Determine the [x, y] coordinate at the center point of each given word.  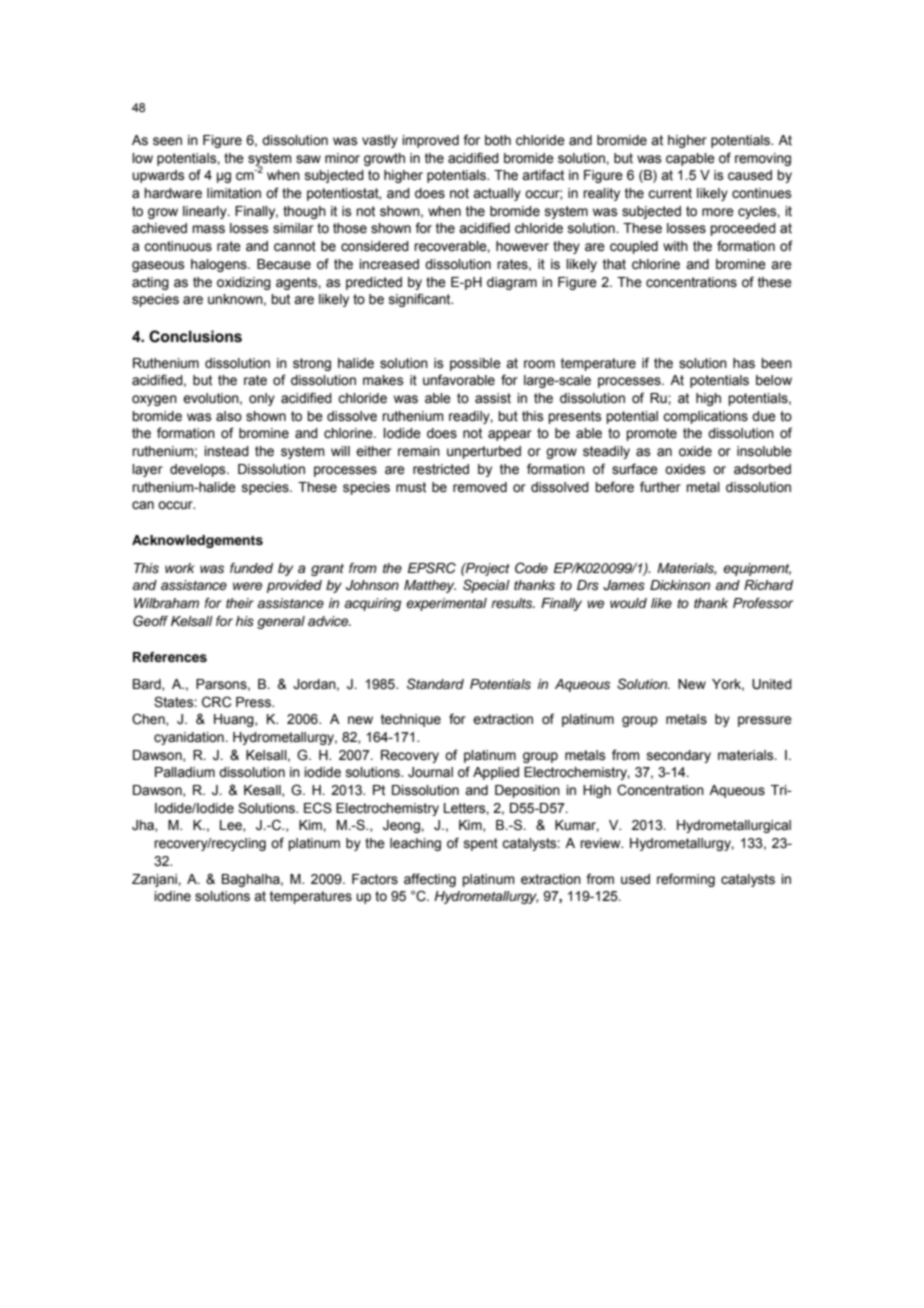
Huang [235, 720]
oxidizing [244, 283]
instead [226, 451]
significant [421, 300]
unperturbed [484, 452]
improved [430, 141]
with [675, 246]
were [247, 586]
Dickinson [680, 585]
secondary [679, 756]
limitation [234, 193]
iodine [172, 896]
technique [411, 720]
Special [486, 586]
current [670, 193]
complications [705, 417]
